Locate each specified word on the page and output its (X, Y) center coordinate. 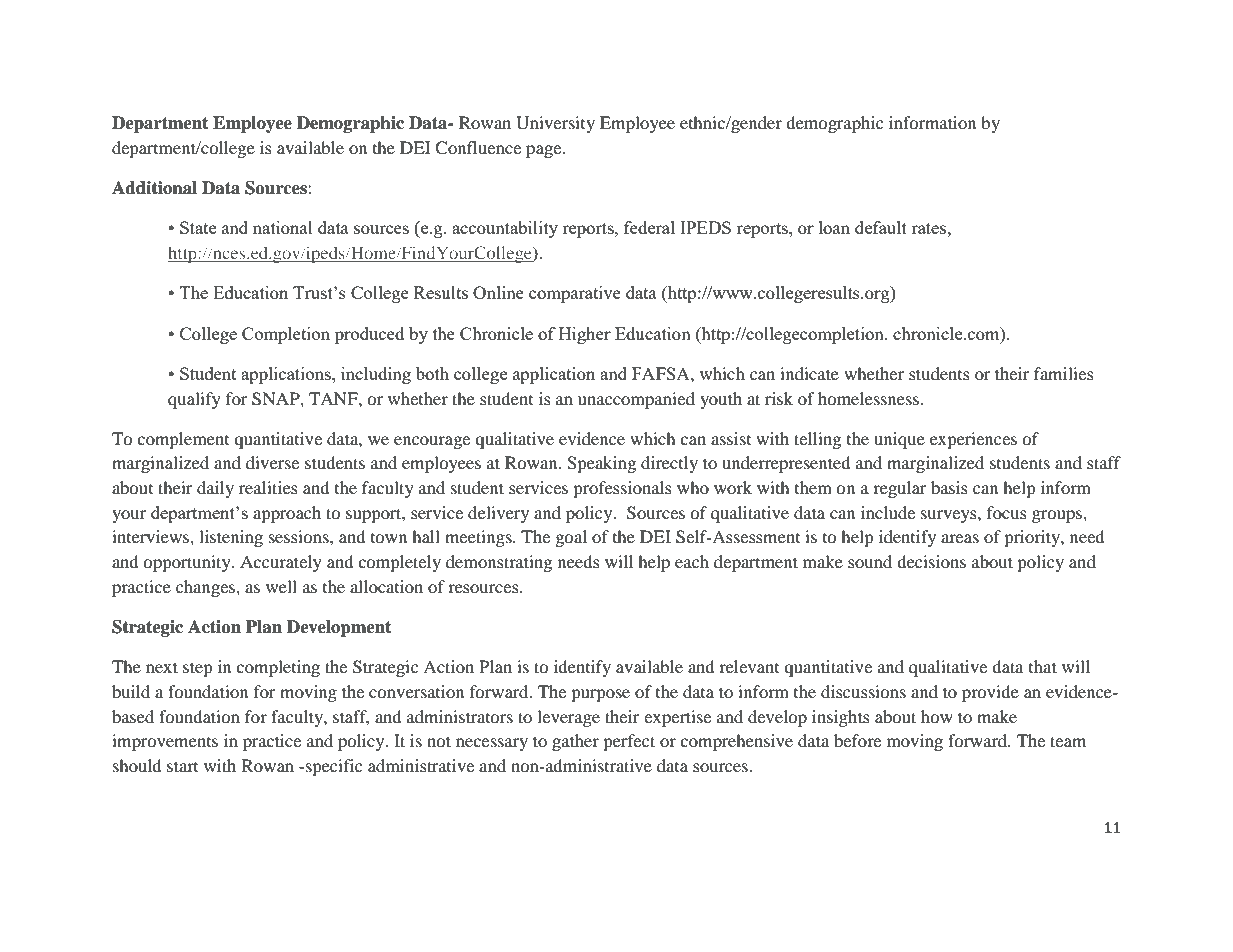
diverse (272, 462)
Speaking (601, 464)
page (545, 151)
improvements (165, 742)
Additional (154, 188)
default (881, 227)
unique (899, 440)
